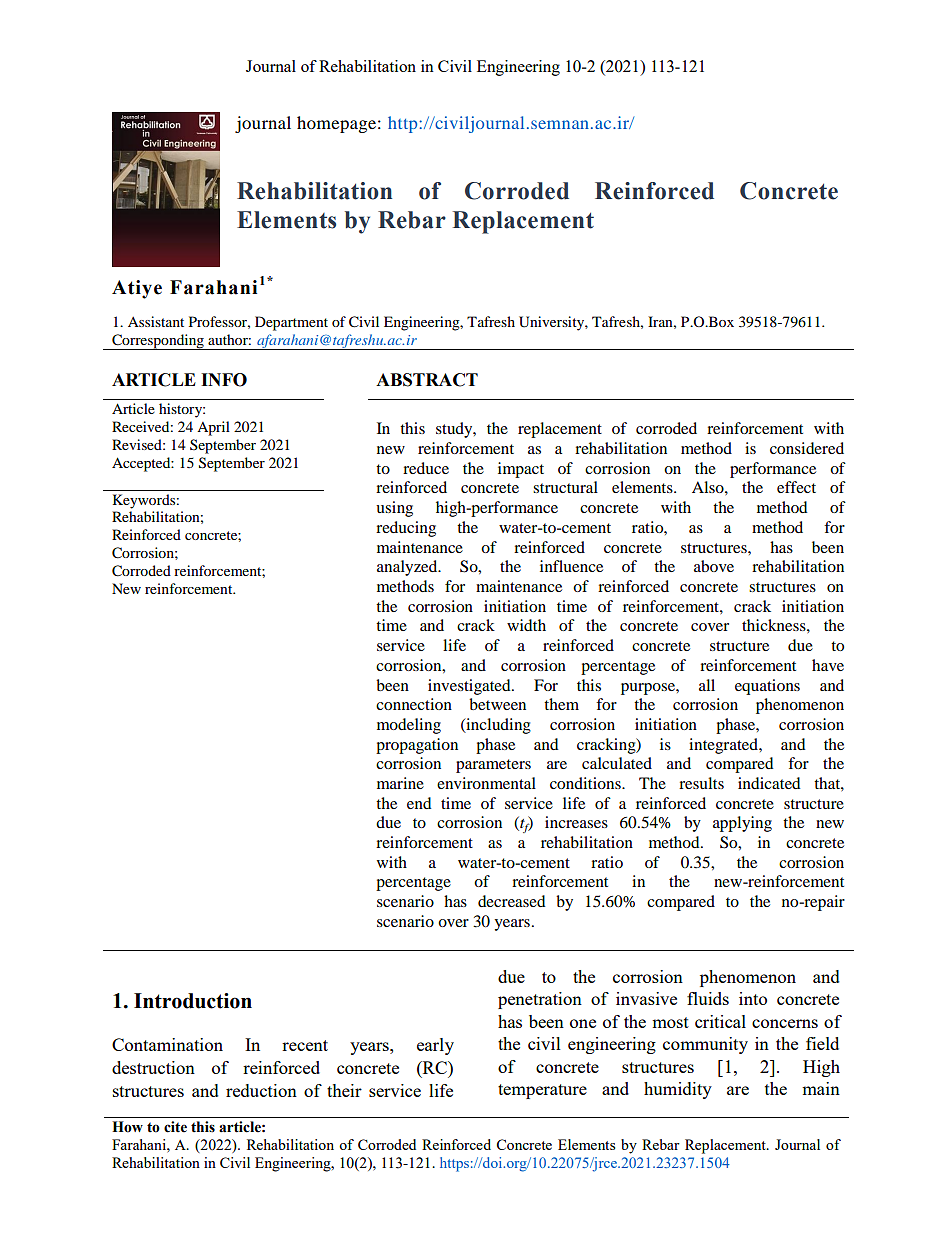 Image resolution: width=952 pixels, height=1233 pixels. What do you see at coordinates (742, 824) in the image?
I see `applying` at bounding box center [742, 824].
